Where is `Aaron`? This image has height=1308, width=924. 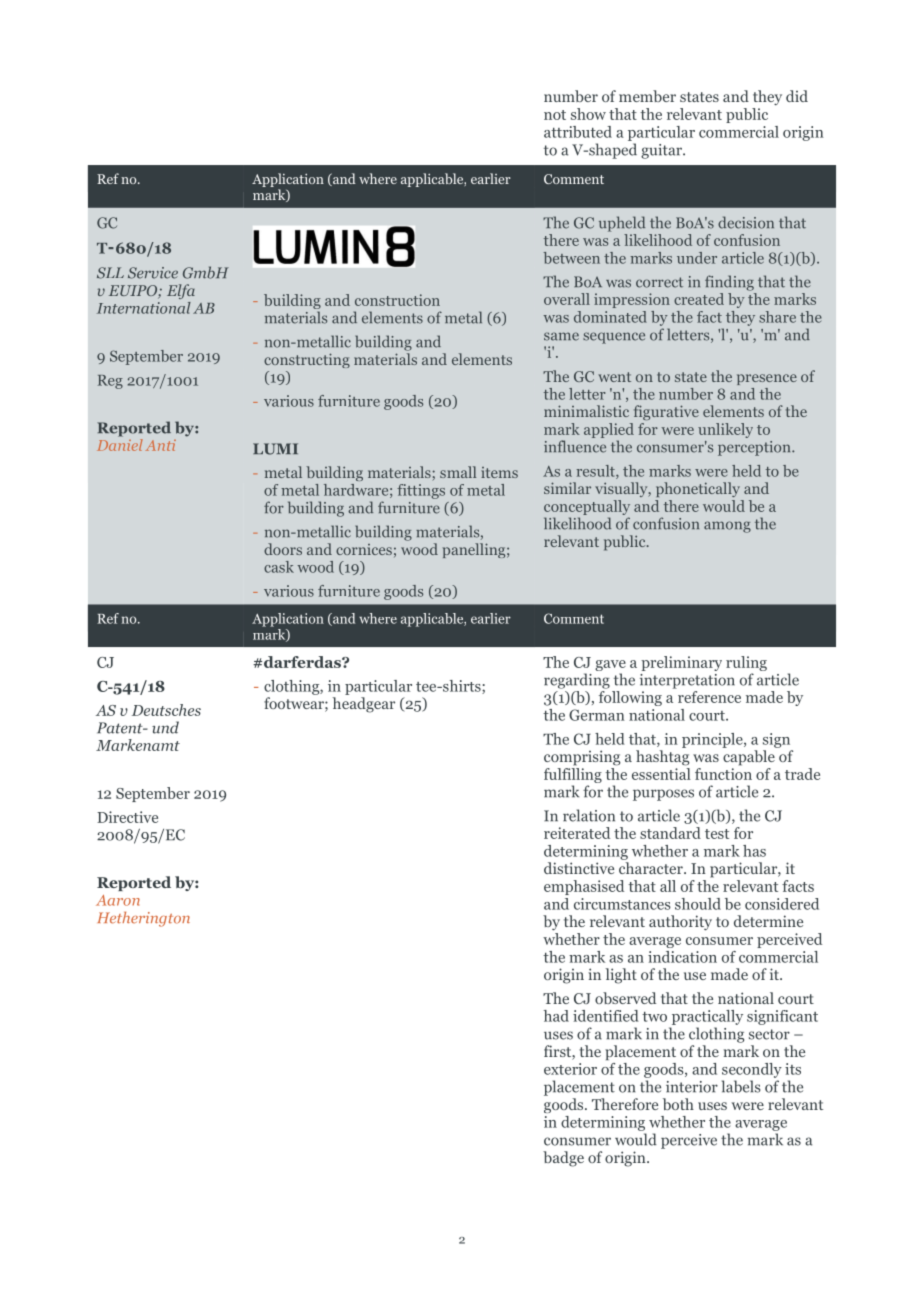
Aaron is located at coordinates (118, 900).
